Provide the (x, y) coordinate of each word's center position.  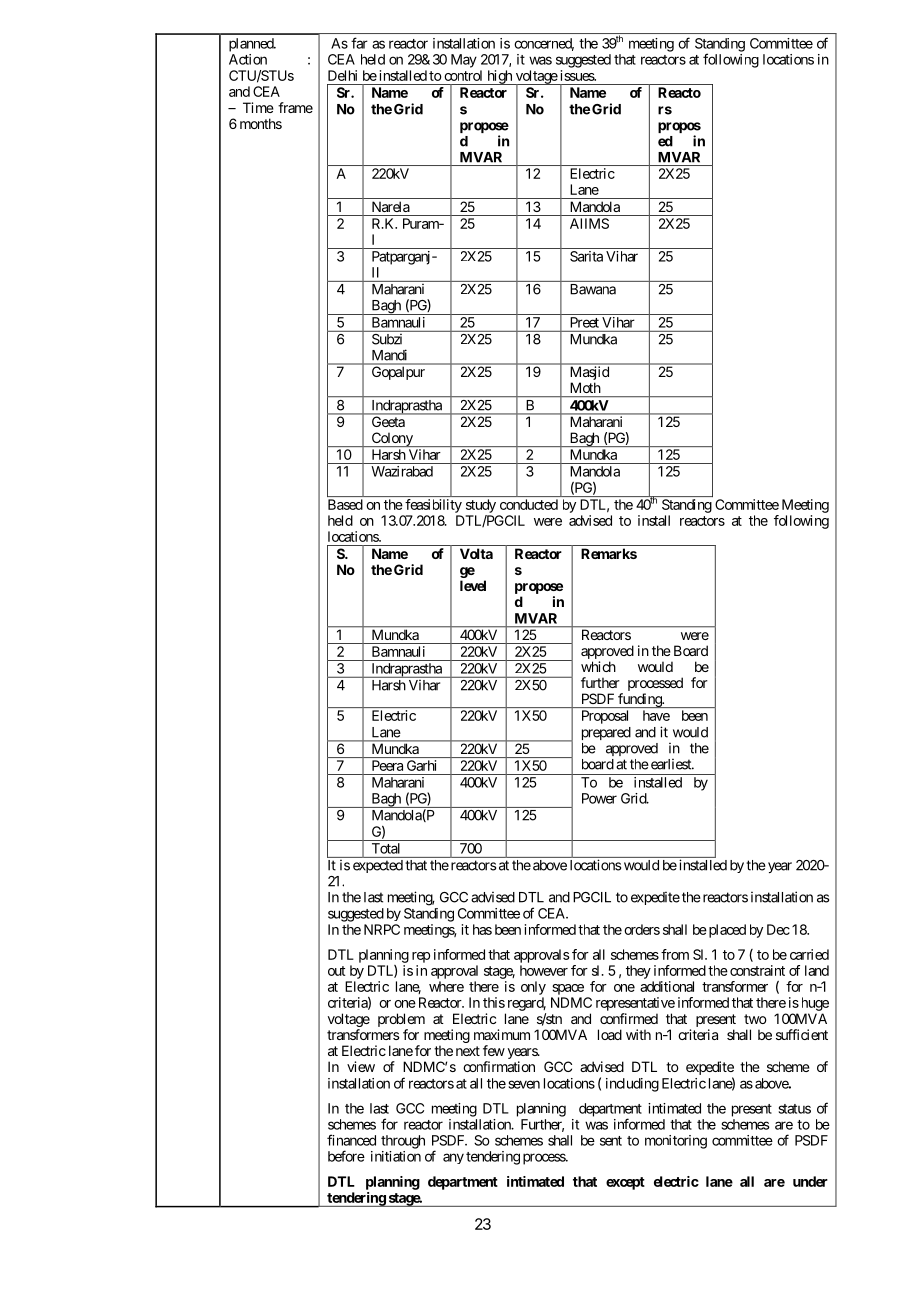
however (544, 970)
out (337, 971)
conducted (529, 504)
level (473, 585)
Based (345, 504)
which (598, 666)
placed (726, 931)
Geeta (388, 421)
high (499, 77)
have (656, 715)
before (346, 1156)
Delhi (342, 75)
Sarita (586, 256)
